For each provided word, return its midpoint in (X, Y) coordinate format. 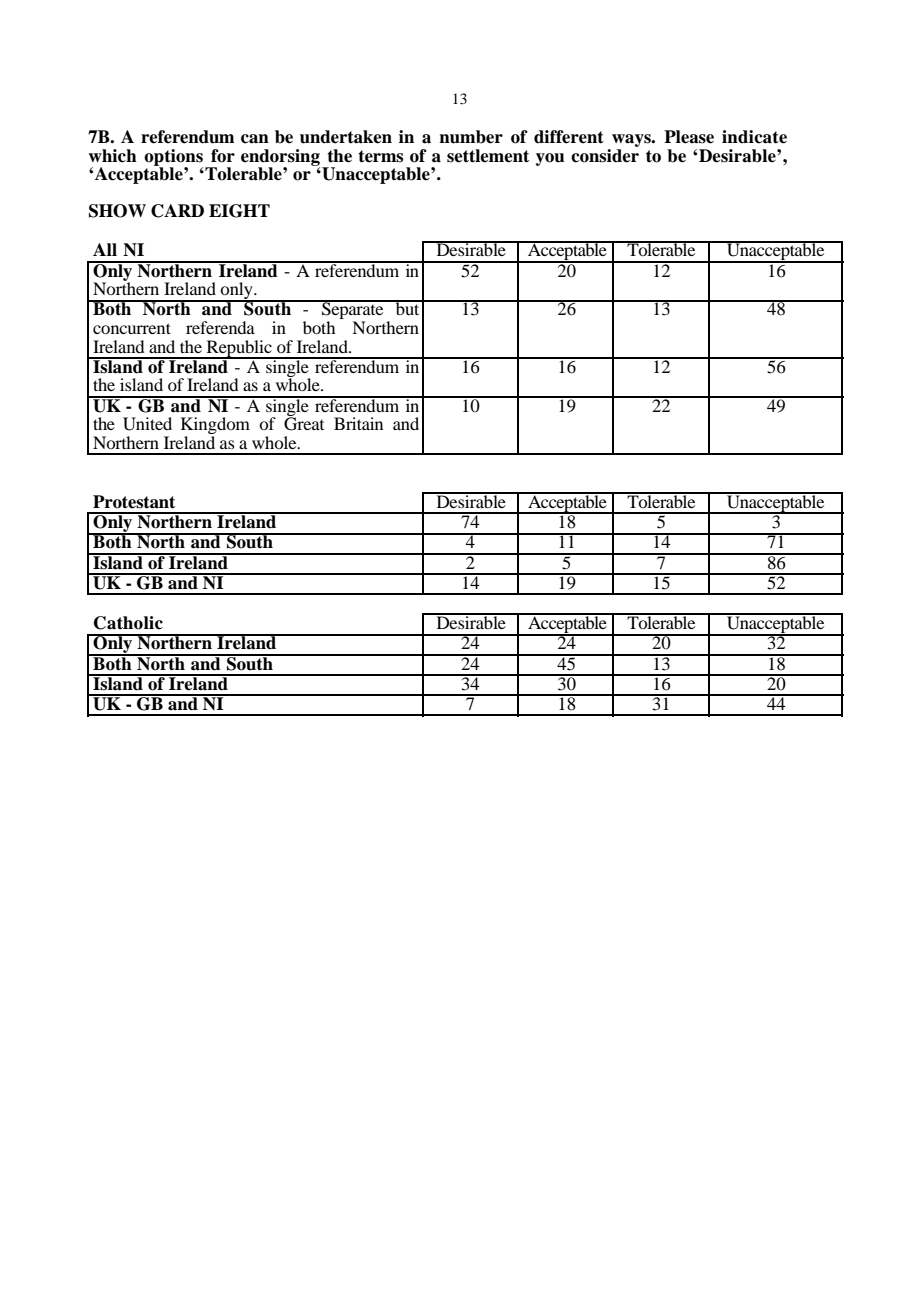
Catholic (128, 623)
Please (689, 137)
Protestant (134, 502)
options (173, 158)
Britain (358, 423)
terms (381, 156)
